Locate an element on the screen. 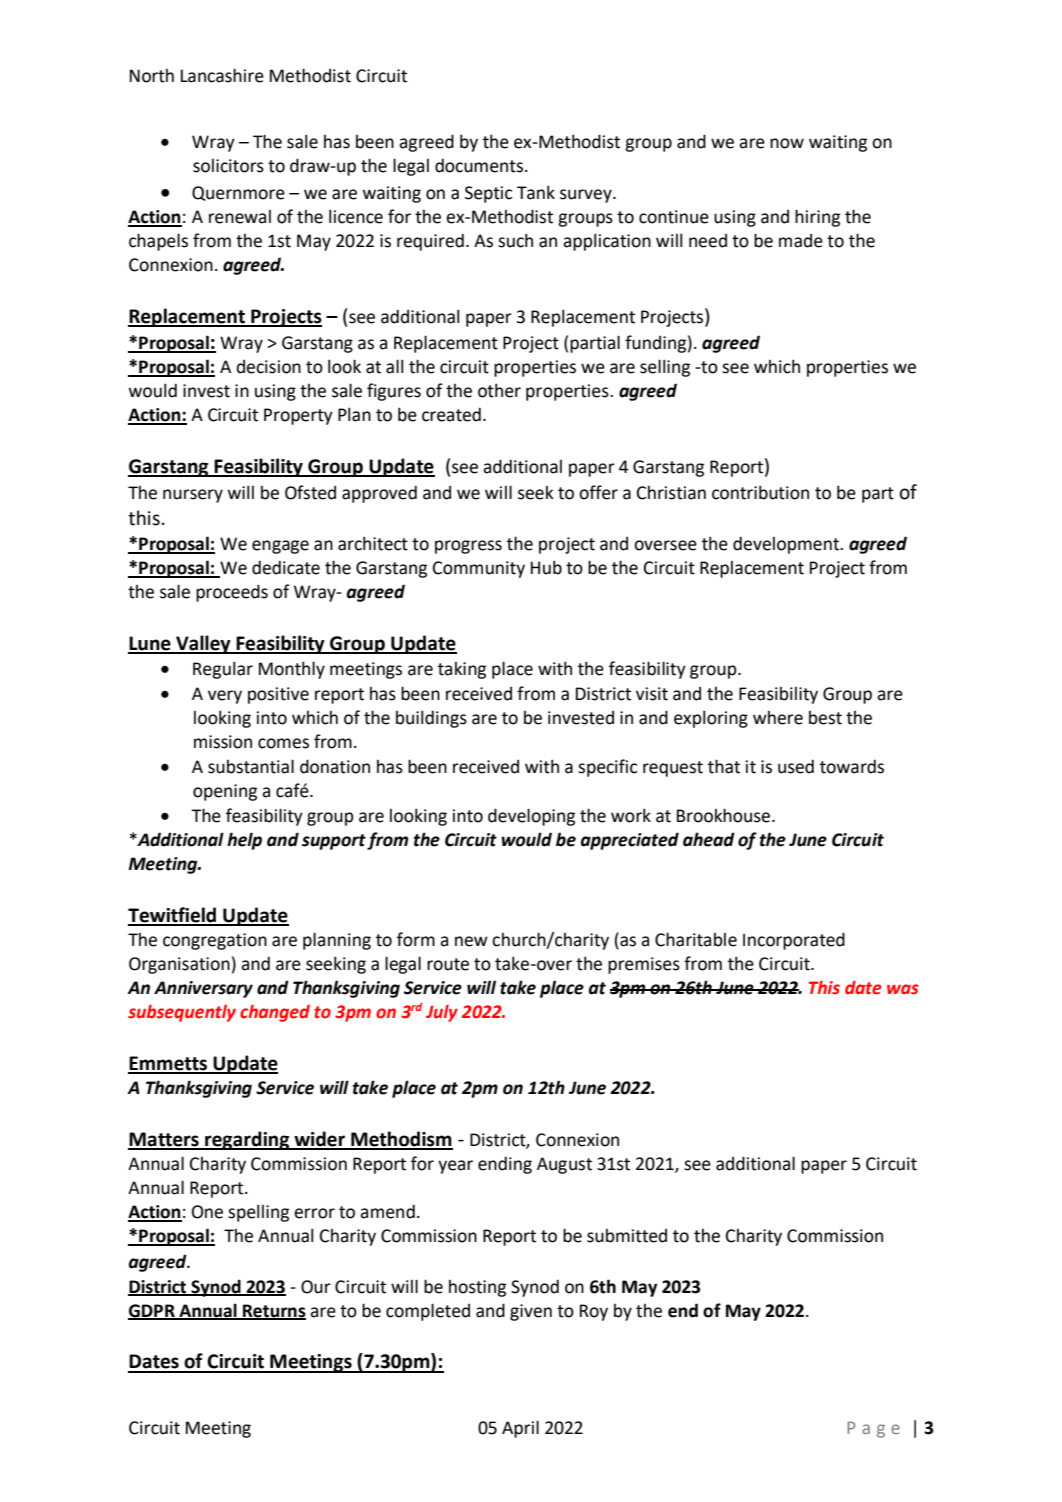  developing is located at coordinates (531, 817).
